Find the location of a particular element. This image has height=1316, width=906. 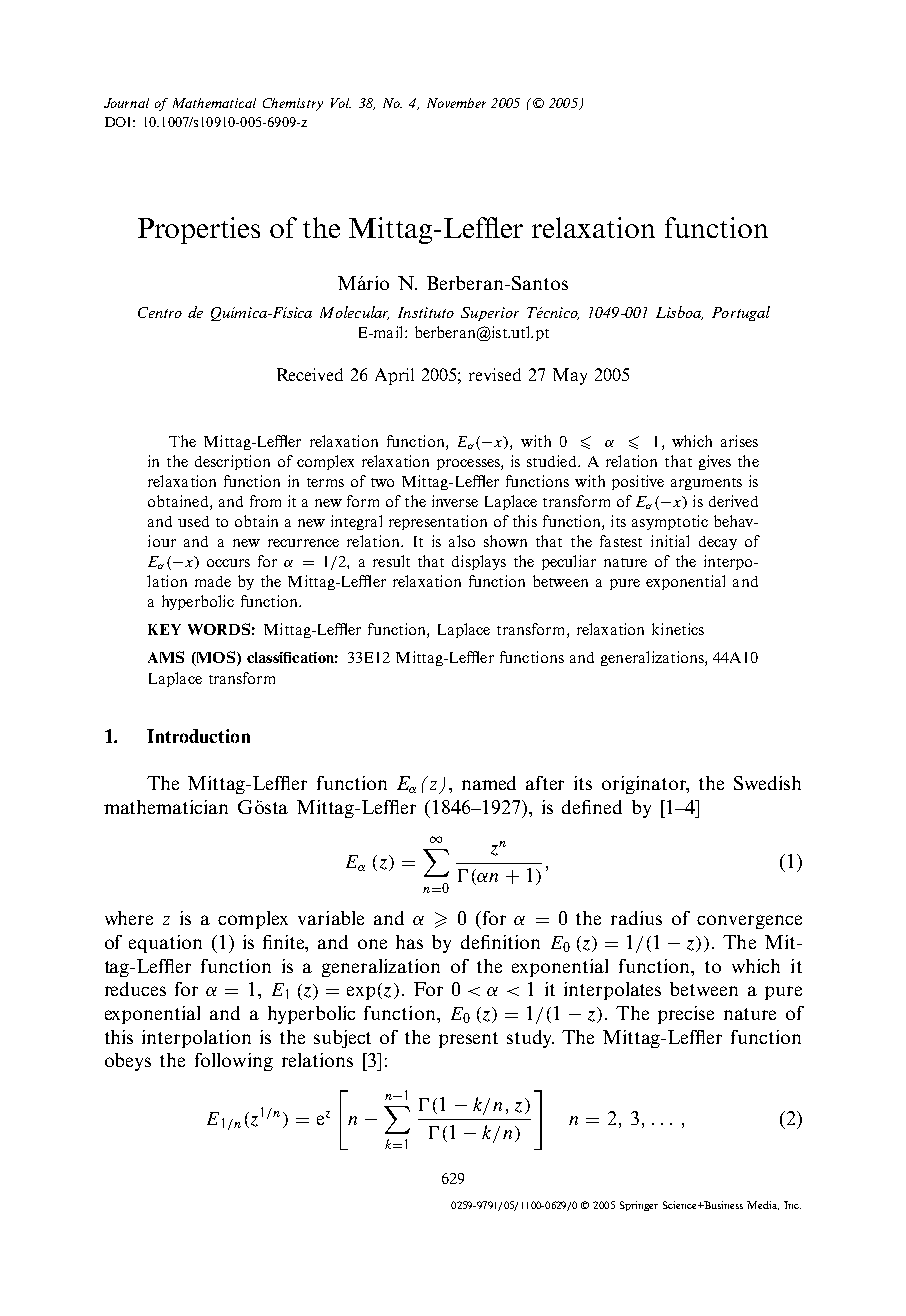

Mathematical is located at coordinates (214, 103).
